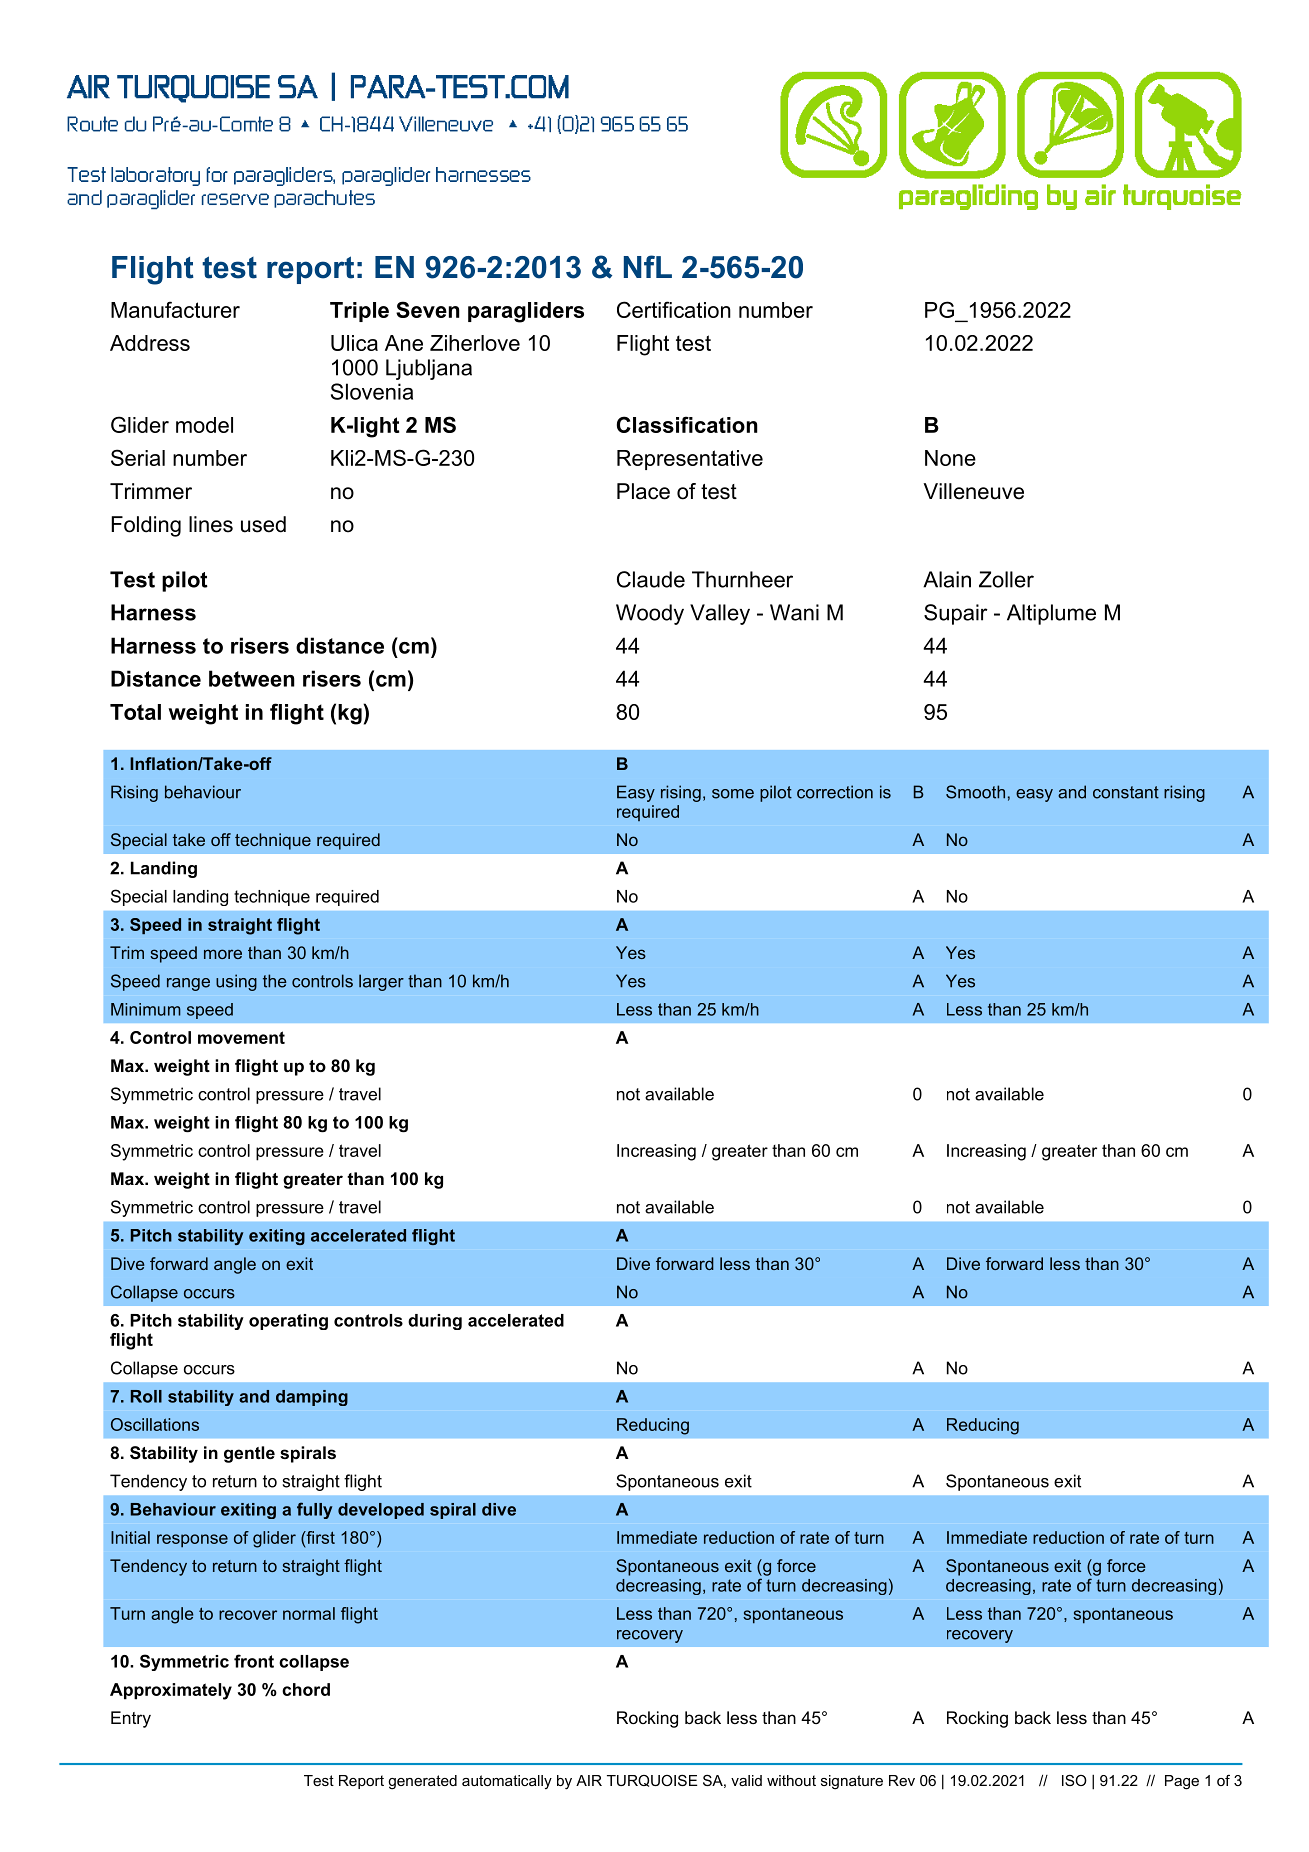  I want to click on Certification, so click(674, 309).
